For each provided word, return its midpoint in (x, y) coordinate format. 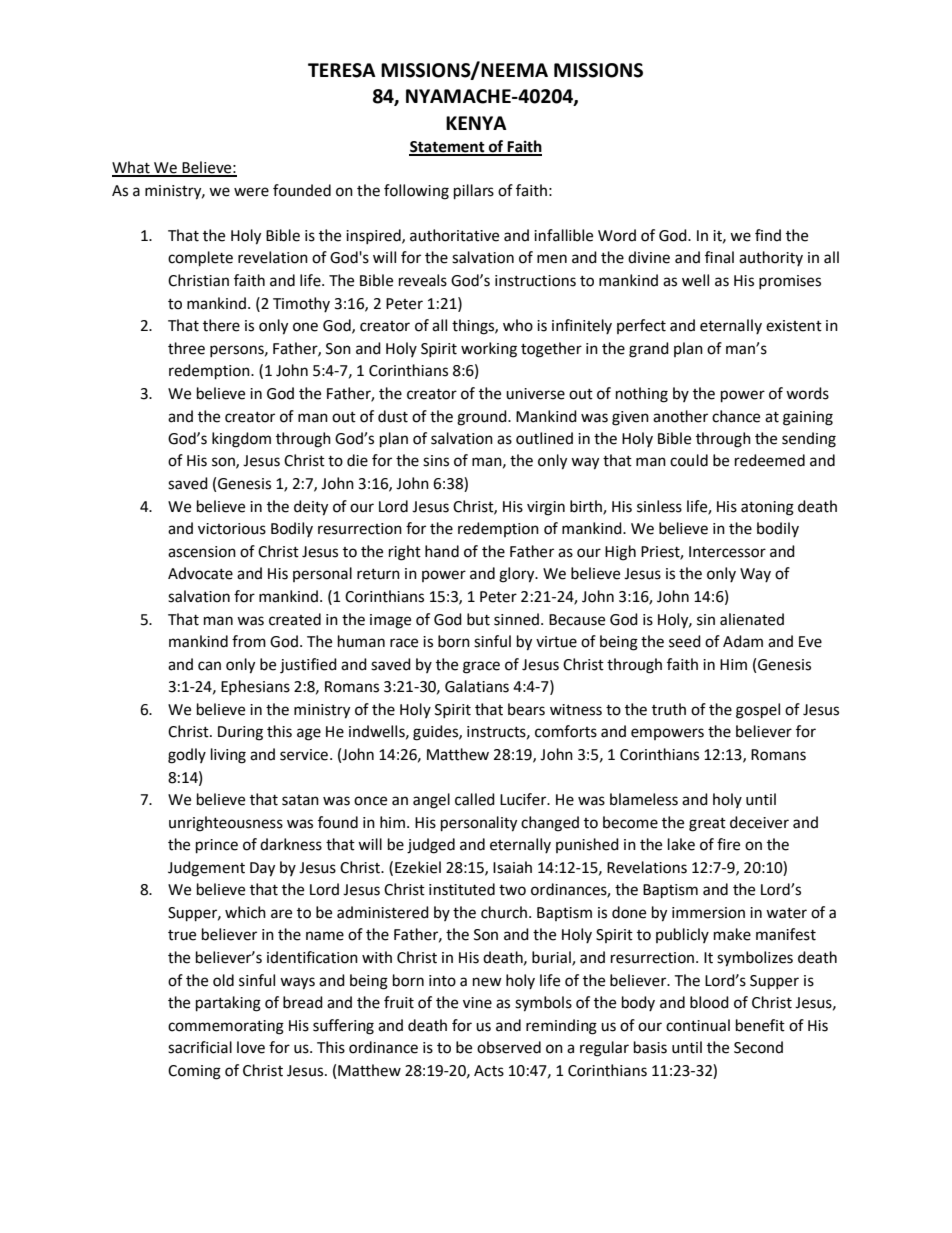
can (209, 666)
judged (431, 846)
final (719, 257)
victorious (232, 529)
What (132, 168)
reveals (423, 280)
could (689, 460)
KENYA (476, 123)
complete (200, 259)
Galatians (477, 686)
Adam (743, 641)
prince (217, 846)
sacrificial (200, 1047)
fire (728, 844)
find (768, 235)
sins (436, 461)
